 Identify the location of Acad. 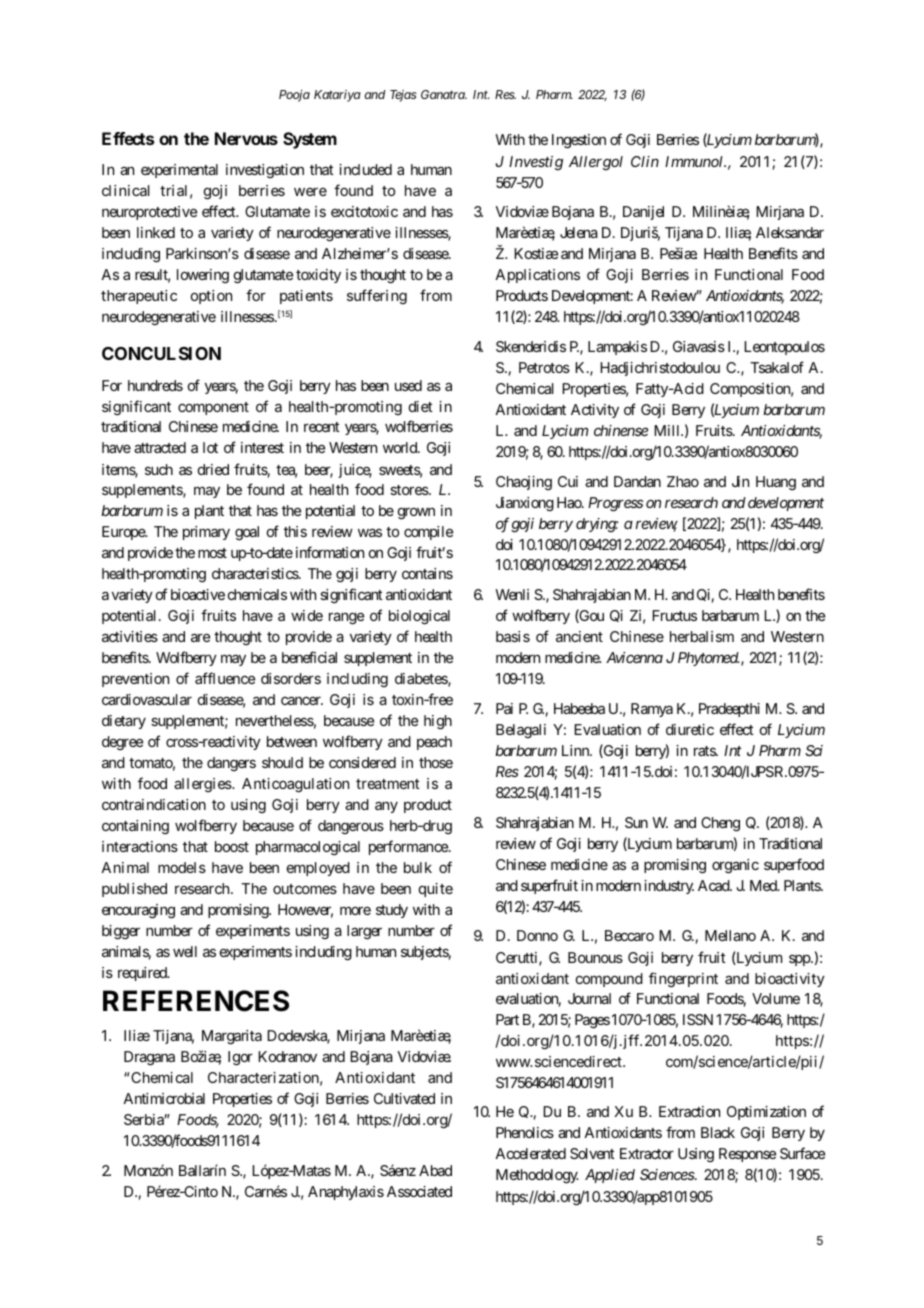
(714, 885).
